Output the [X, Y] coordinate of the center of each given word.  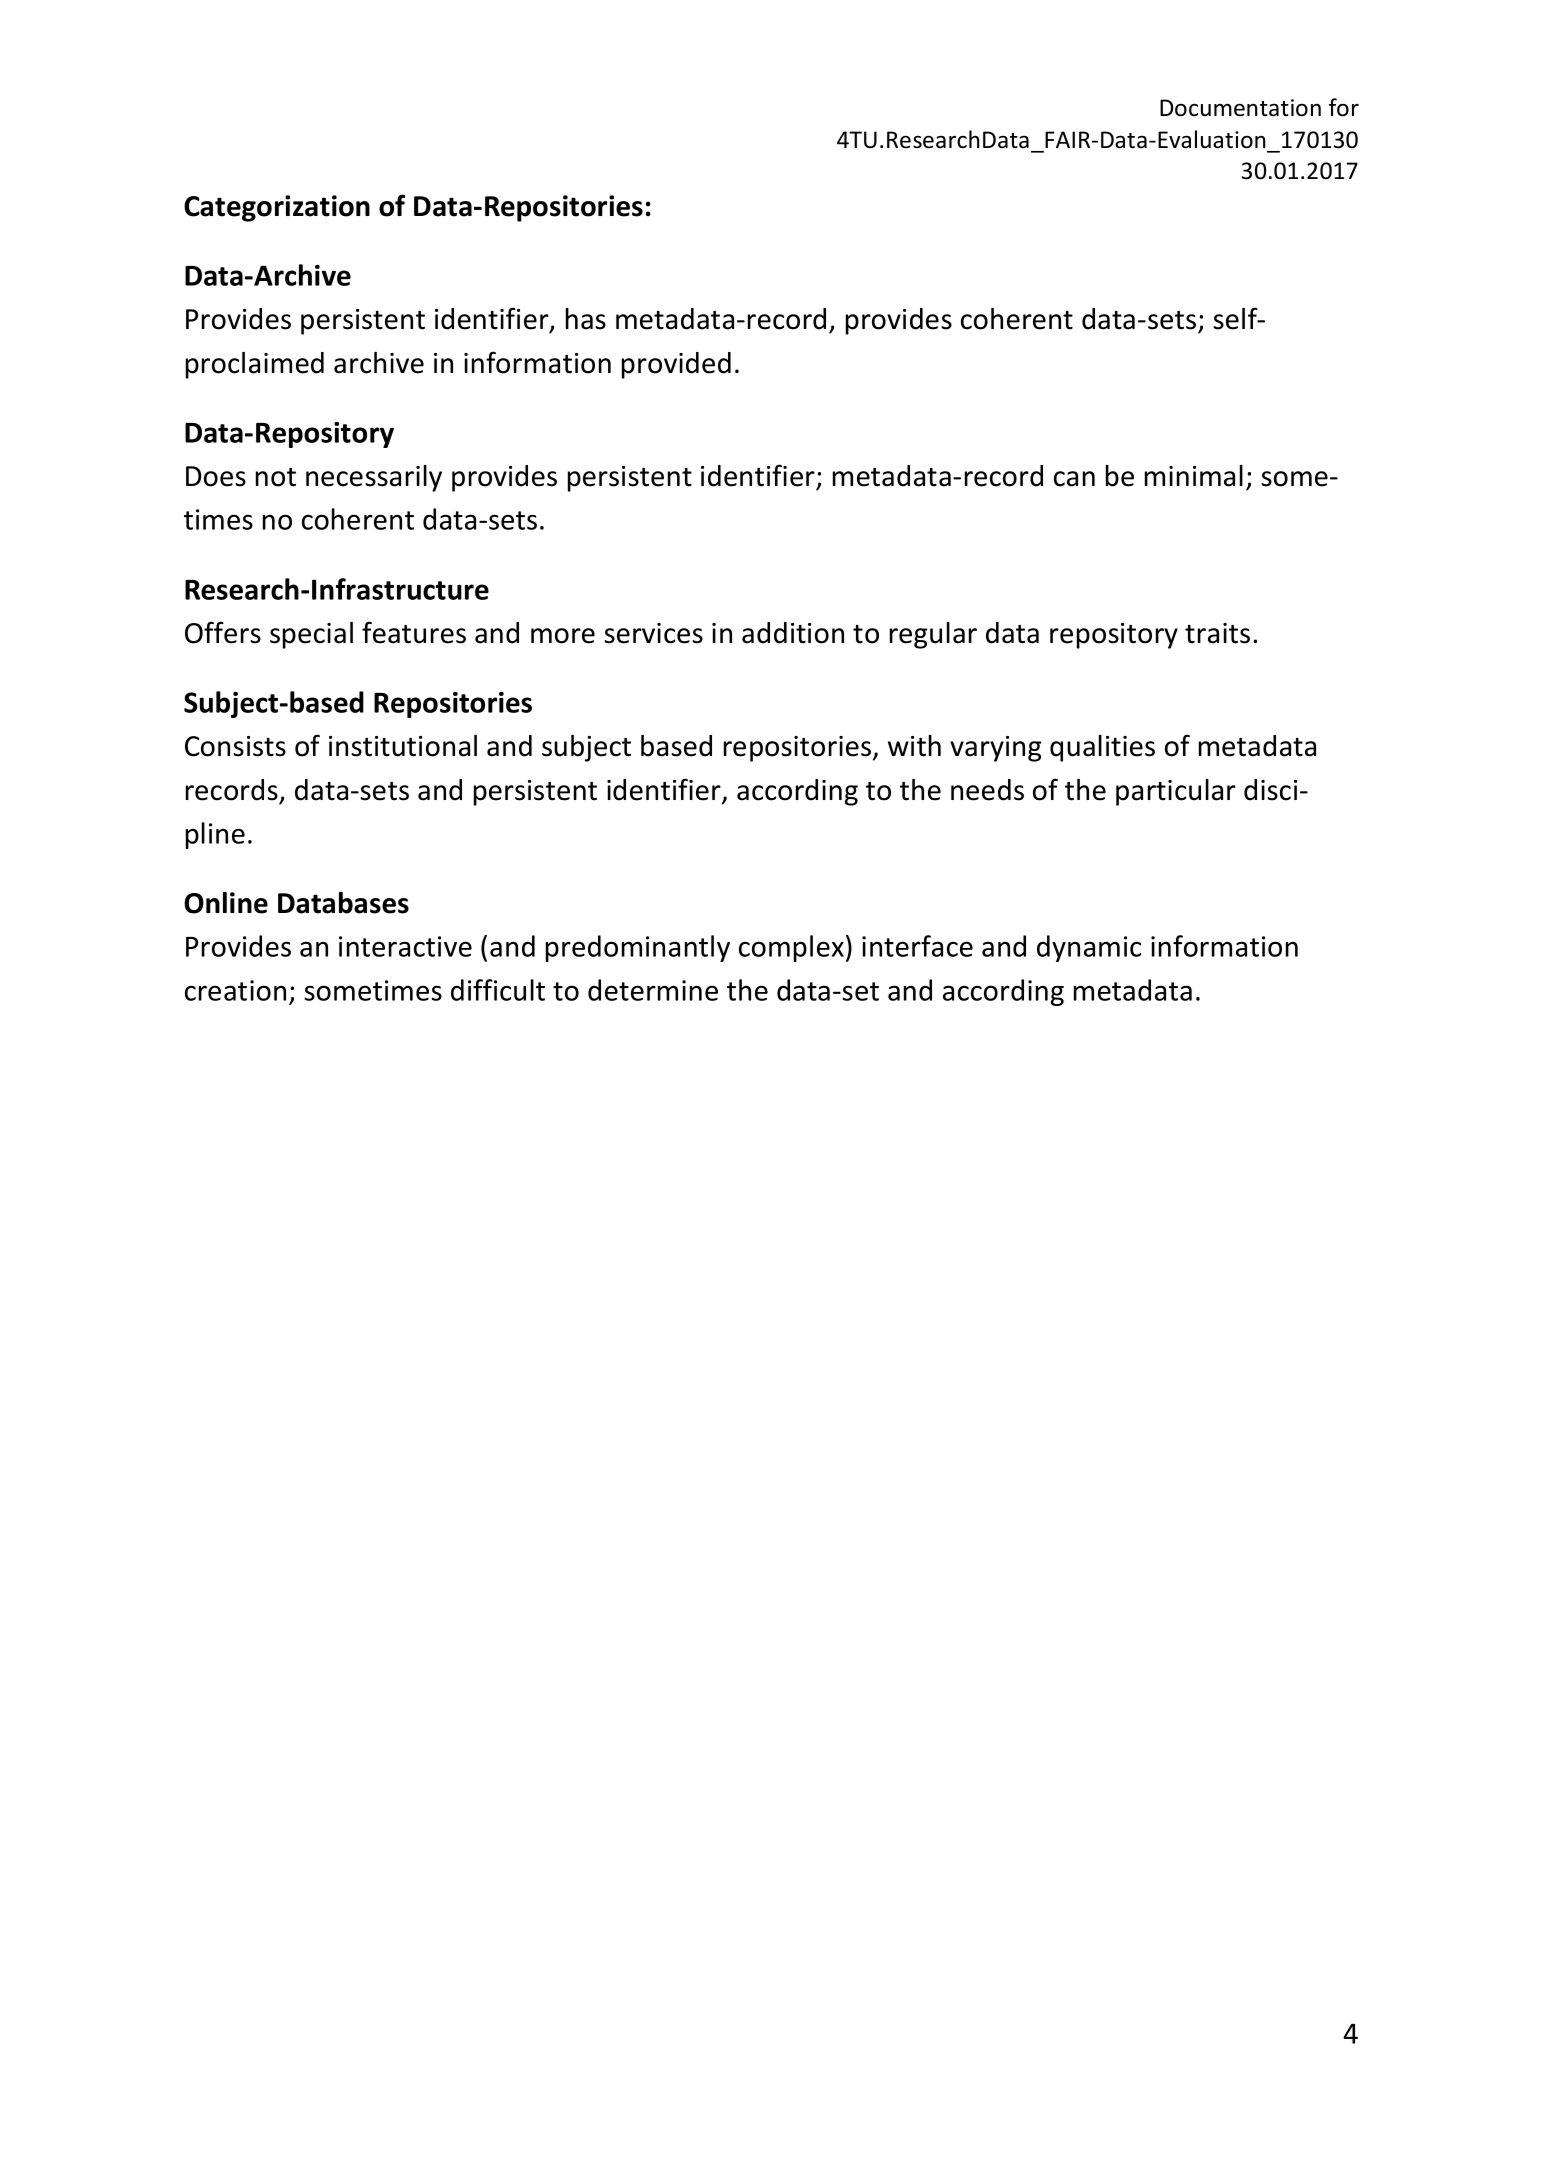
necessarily [374, 478]
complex [791, 948]
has [586, 319]
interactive [405, 946]
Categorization [277, 208]
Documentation [1240, 108]
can [1074, 479]
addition [793, 633]
